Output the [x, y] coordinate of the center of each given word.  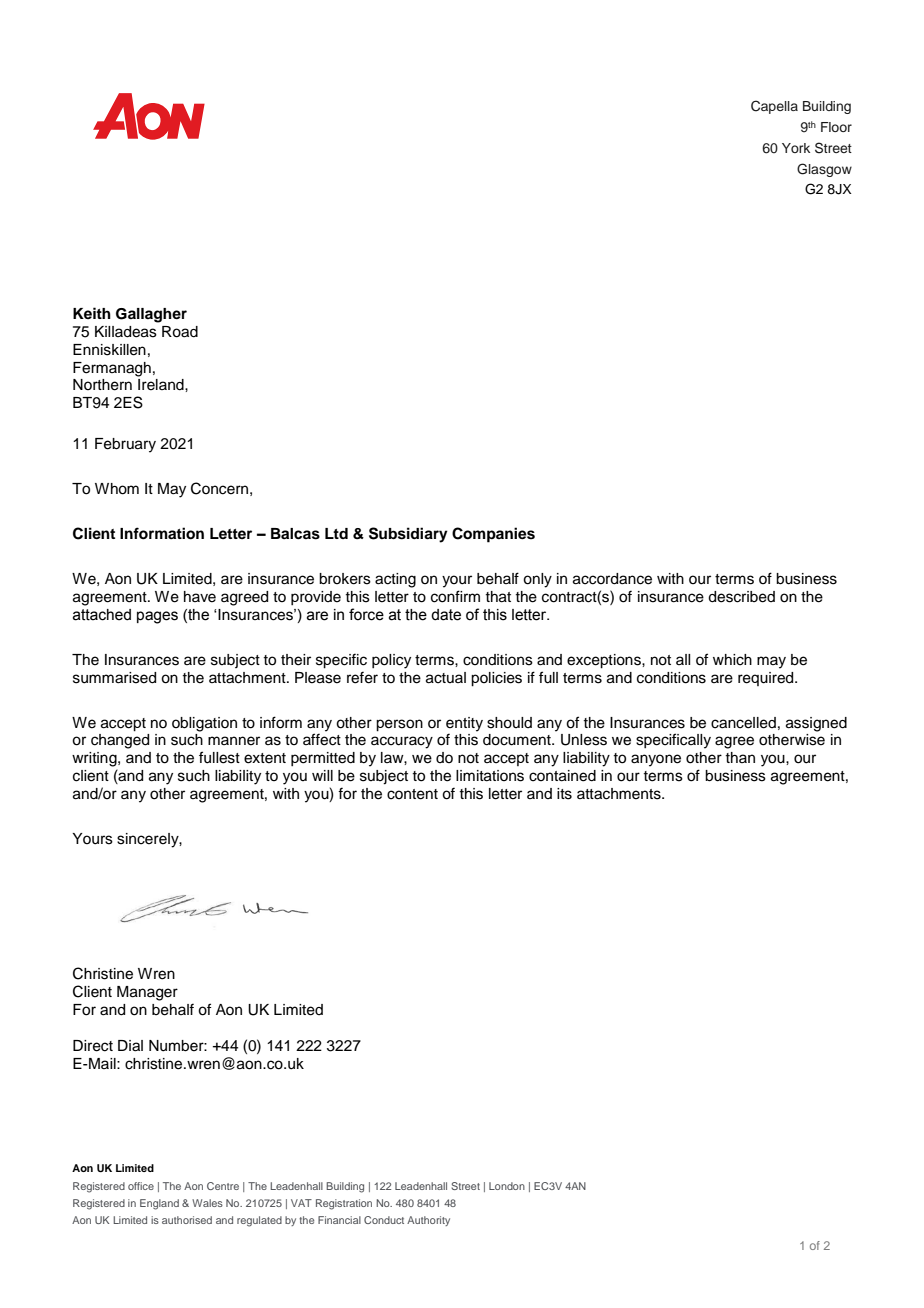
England [159, 1204]
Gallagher [151, 315]
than [740, 757]
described [741, 597]
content [412, 794]
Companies [493, 535]
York [796, 148]
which [732, 660]
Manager [147, 993]
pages [157, 617]
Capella [774, 107]
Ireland [162, 385]
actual [446, 678]
